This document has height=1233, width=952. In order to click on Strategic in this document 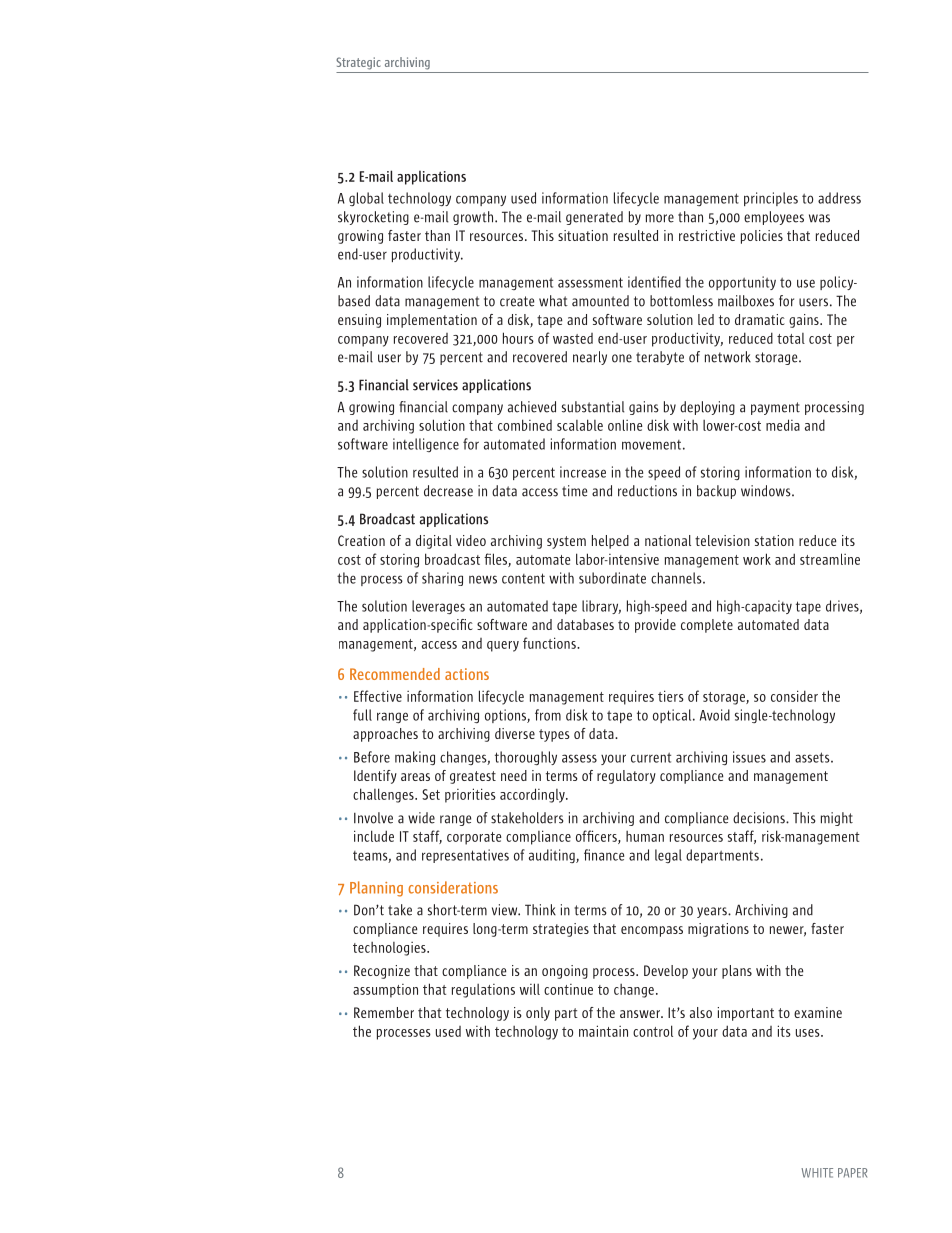, I will do `click(358, 63)`.
